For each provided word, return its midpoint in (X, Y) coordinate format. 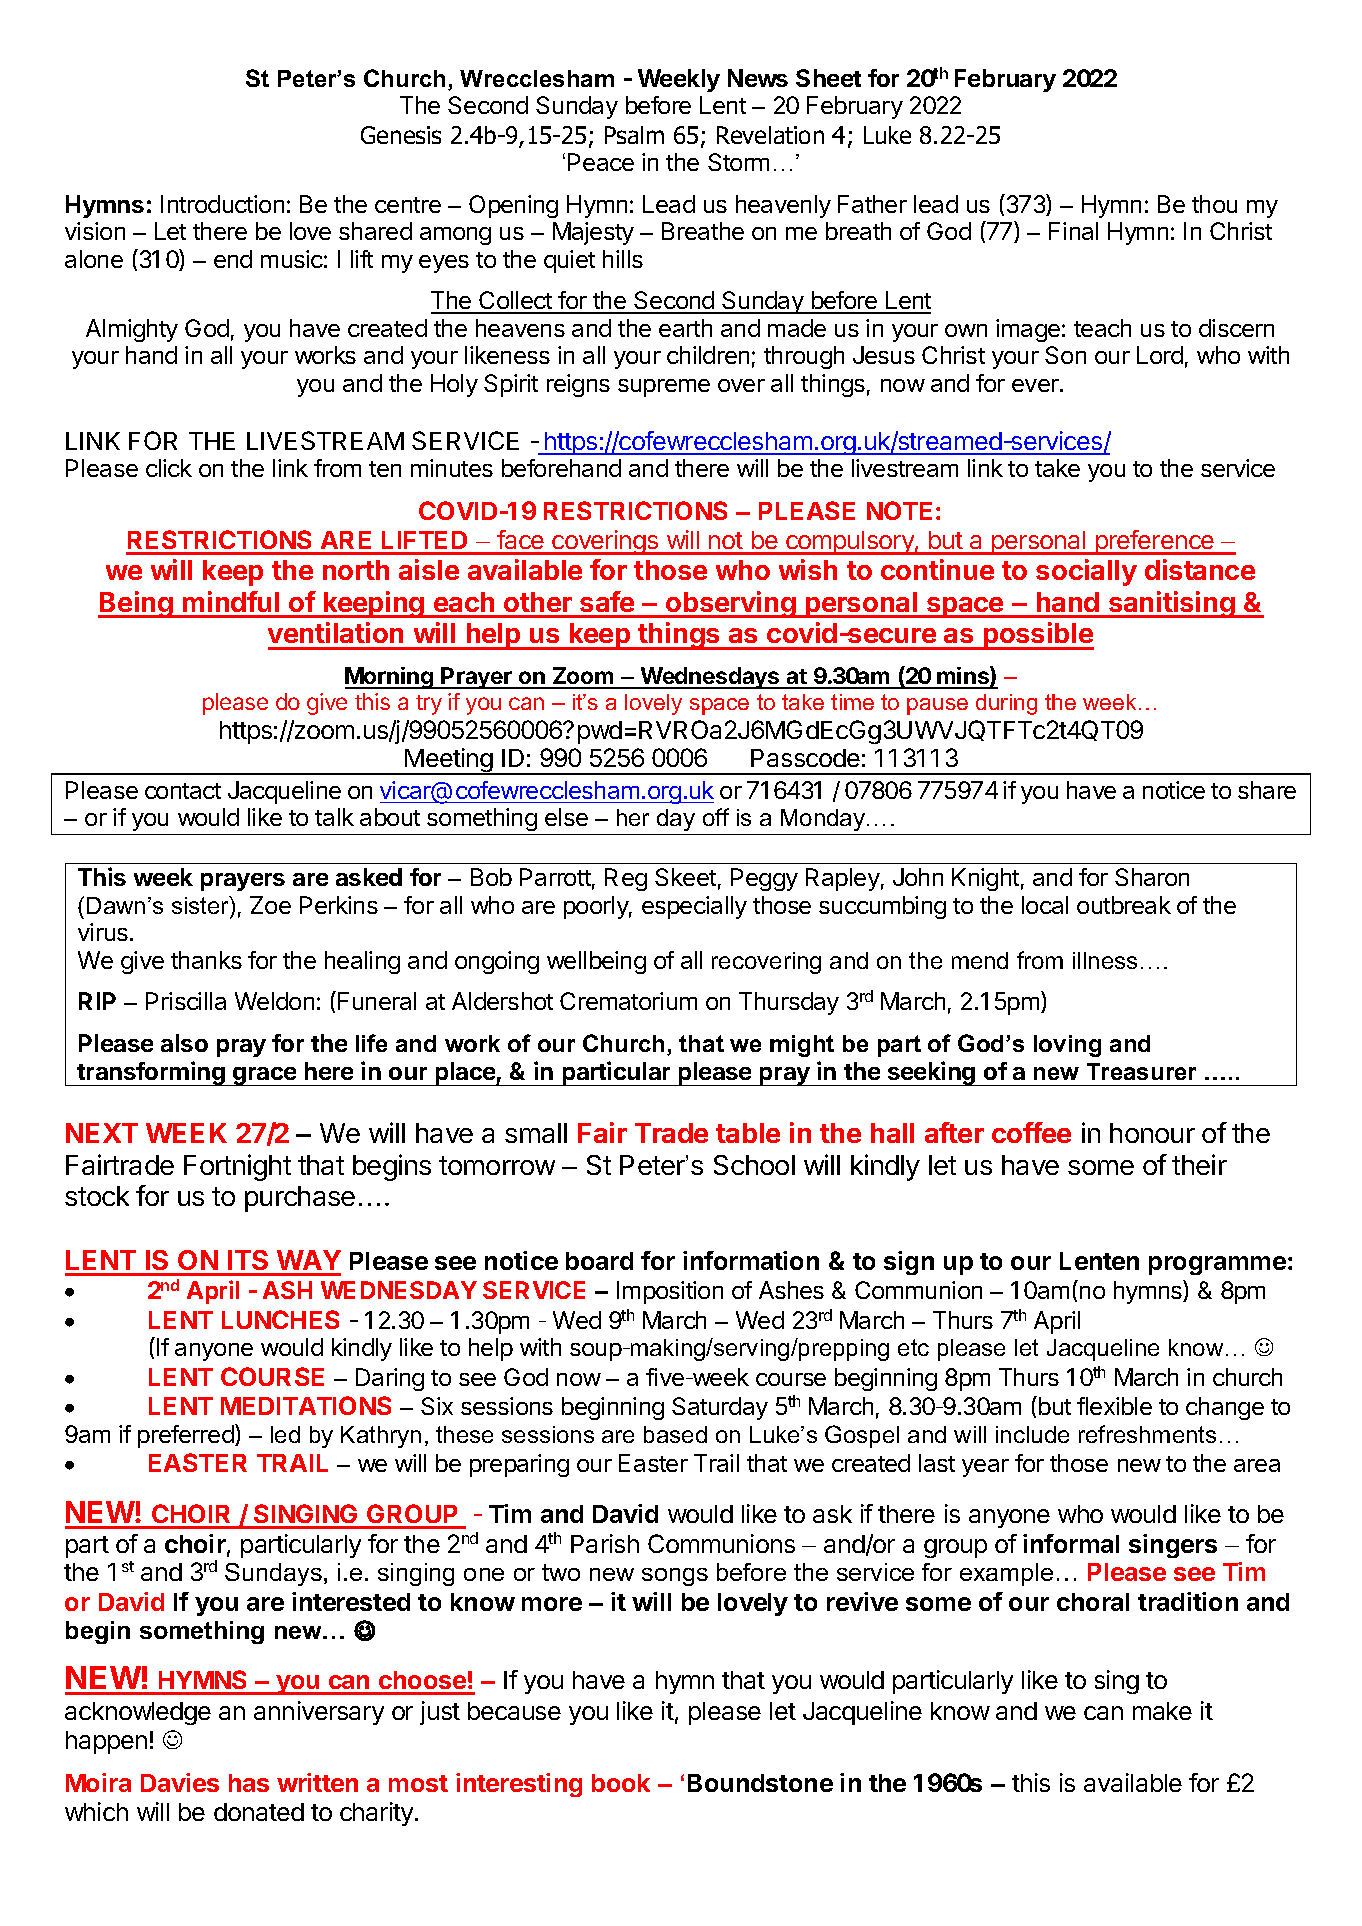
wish (808, 569)
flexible (1114, 1406)
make (1162, 1711)
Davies (180, 1782)
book (621, 1783)
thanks (206, 960)
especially (694, 907)
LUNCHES (280, 1319)
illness (1105, 960)
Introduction (222, 204)
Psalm (634, 135)
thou (1214, 204)
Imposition (670, 1292)
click (169, 468)
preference (1154, 542)
